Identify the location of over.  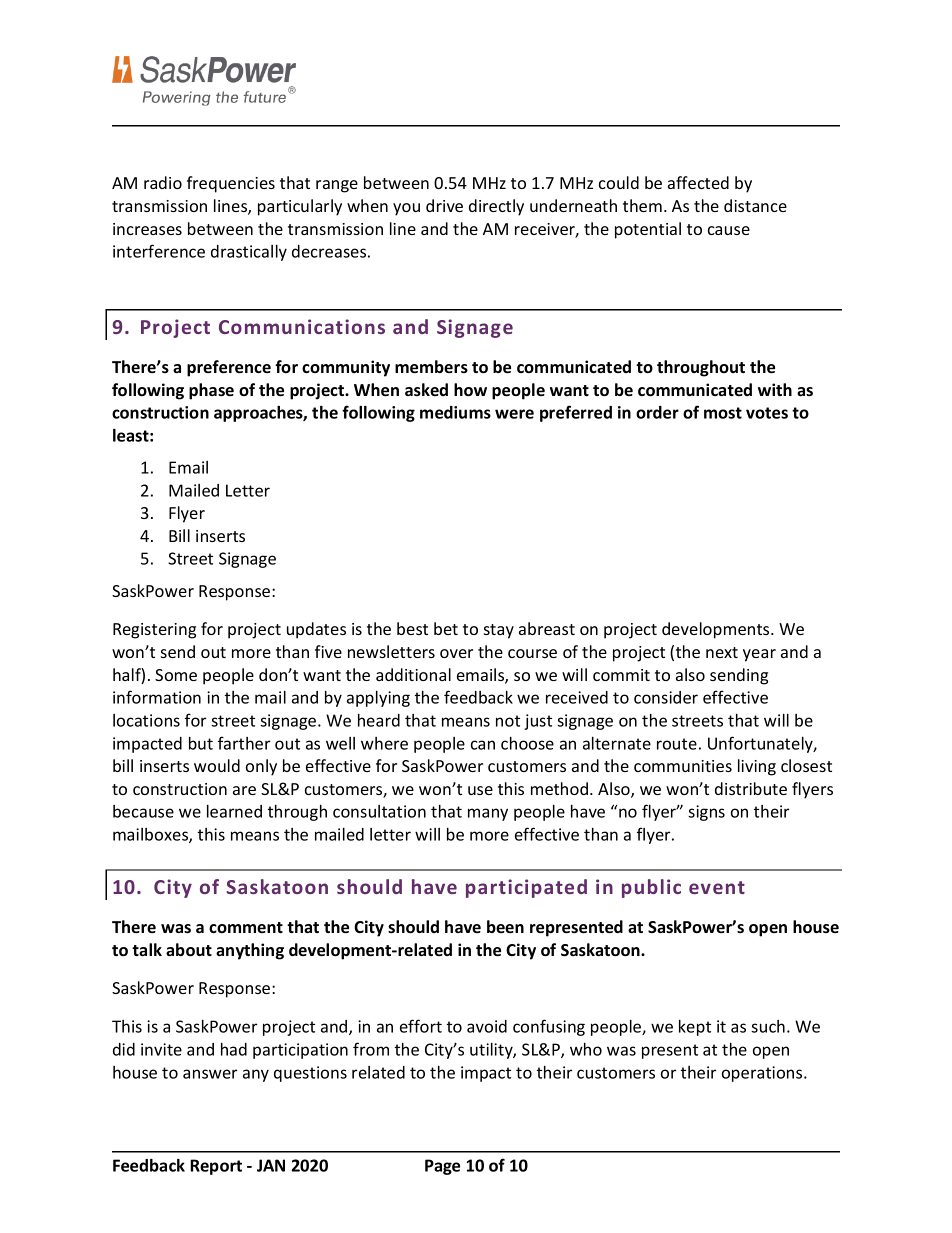
(456, 653).
